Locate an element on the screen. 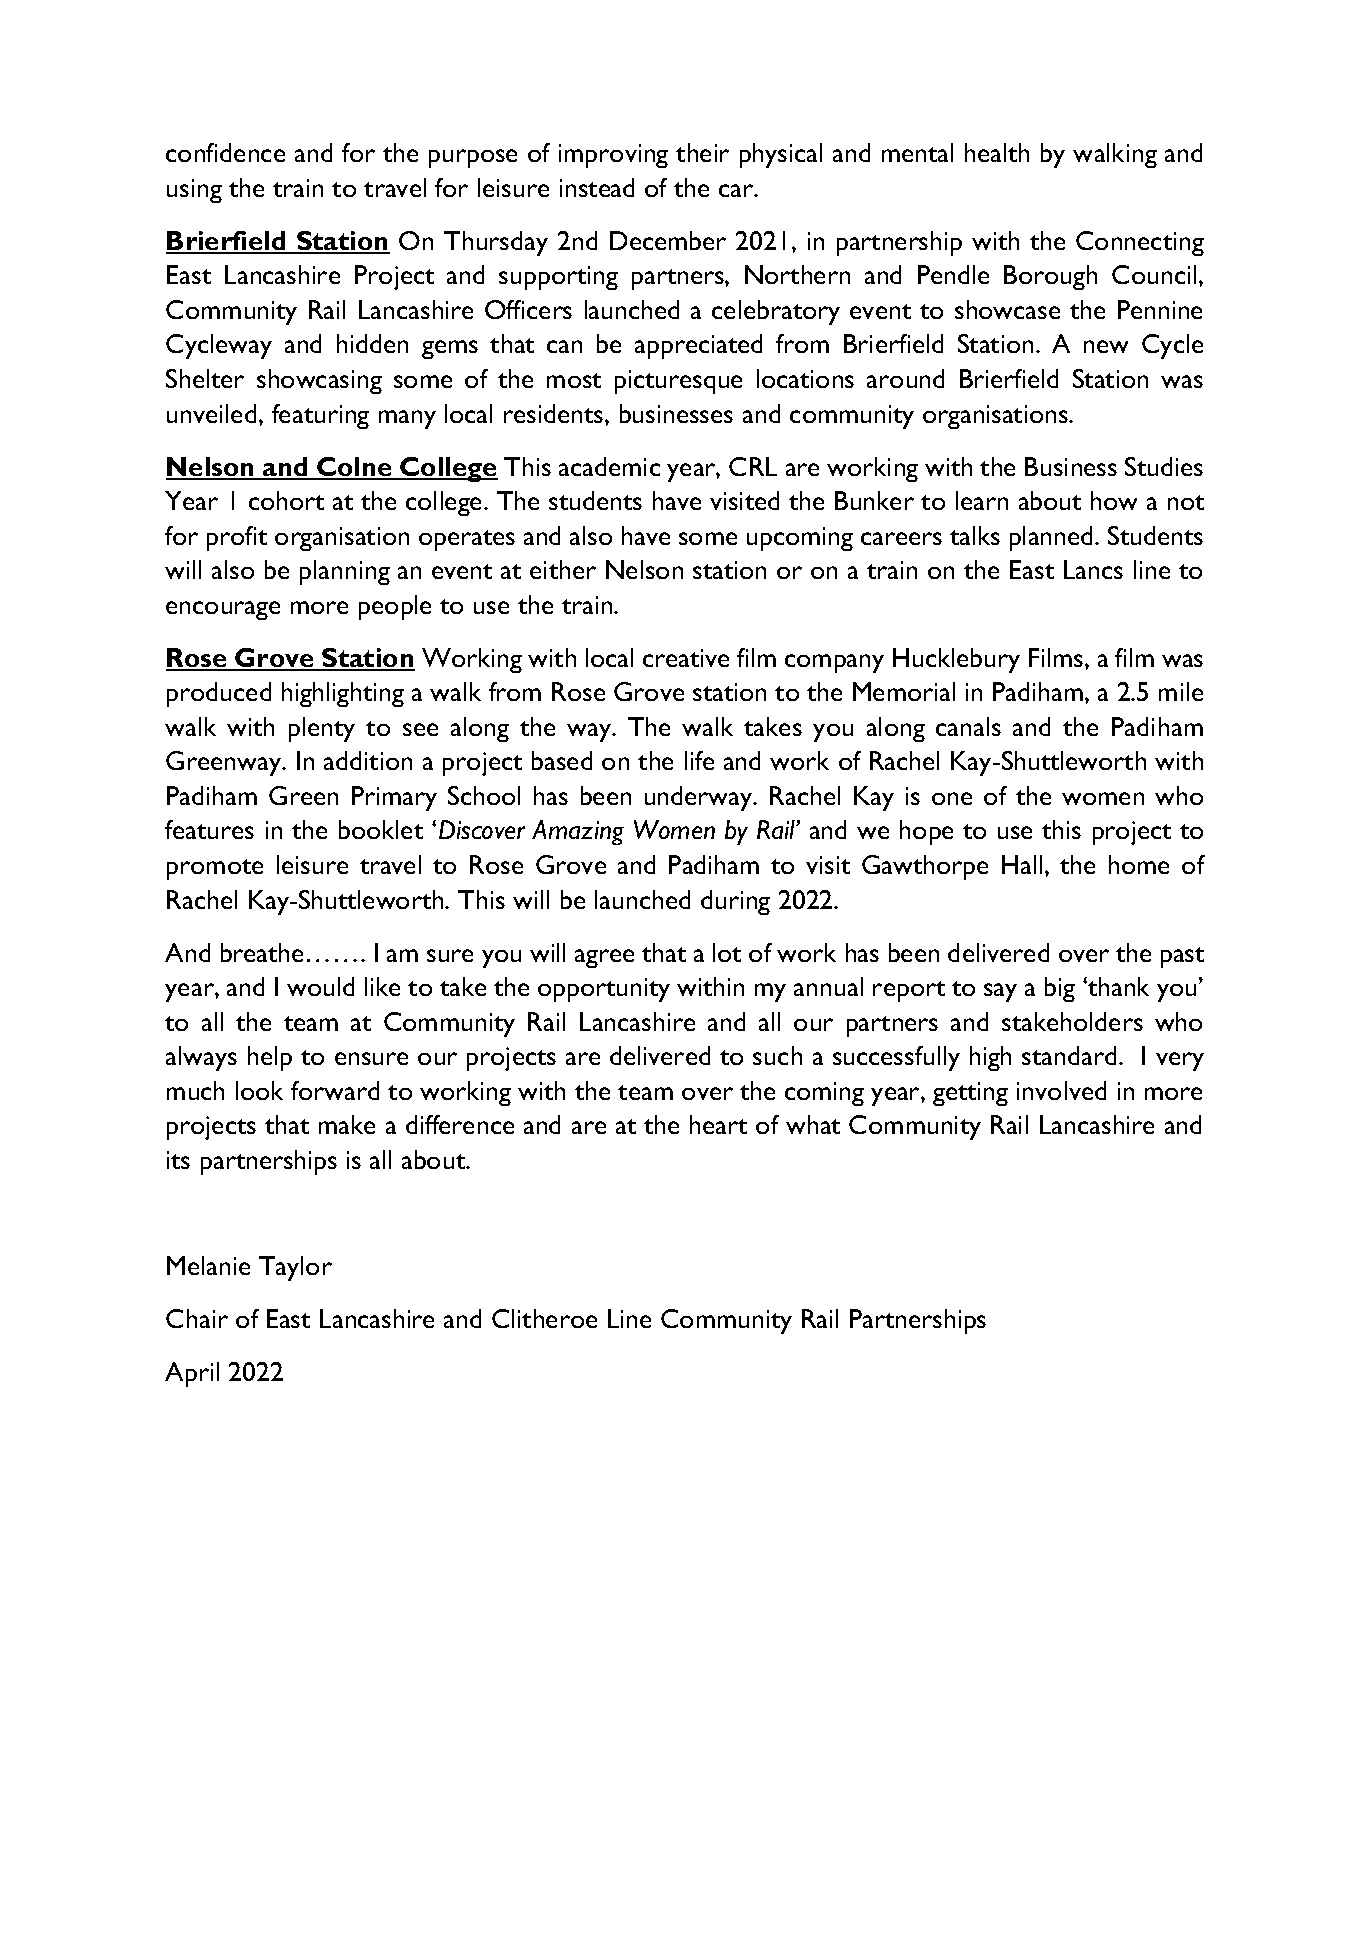 The width and height of the screenshot is (1370, 1937). their is located at coordinates (702, 152).
